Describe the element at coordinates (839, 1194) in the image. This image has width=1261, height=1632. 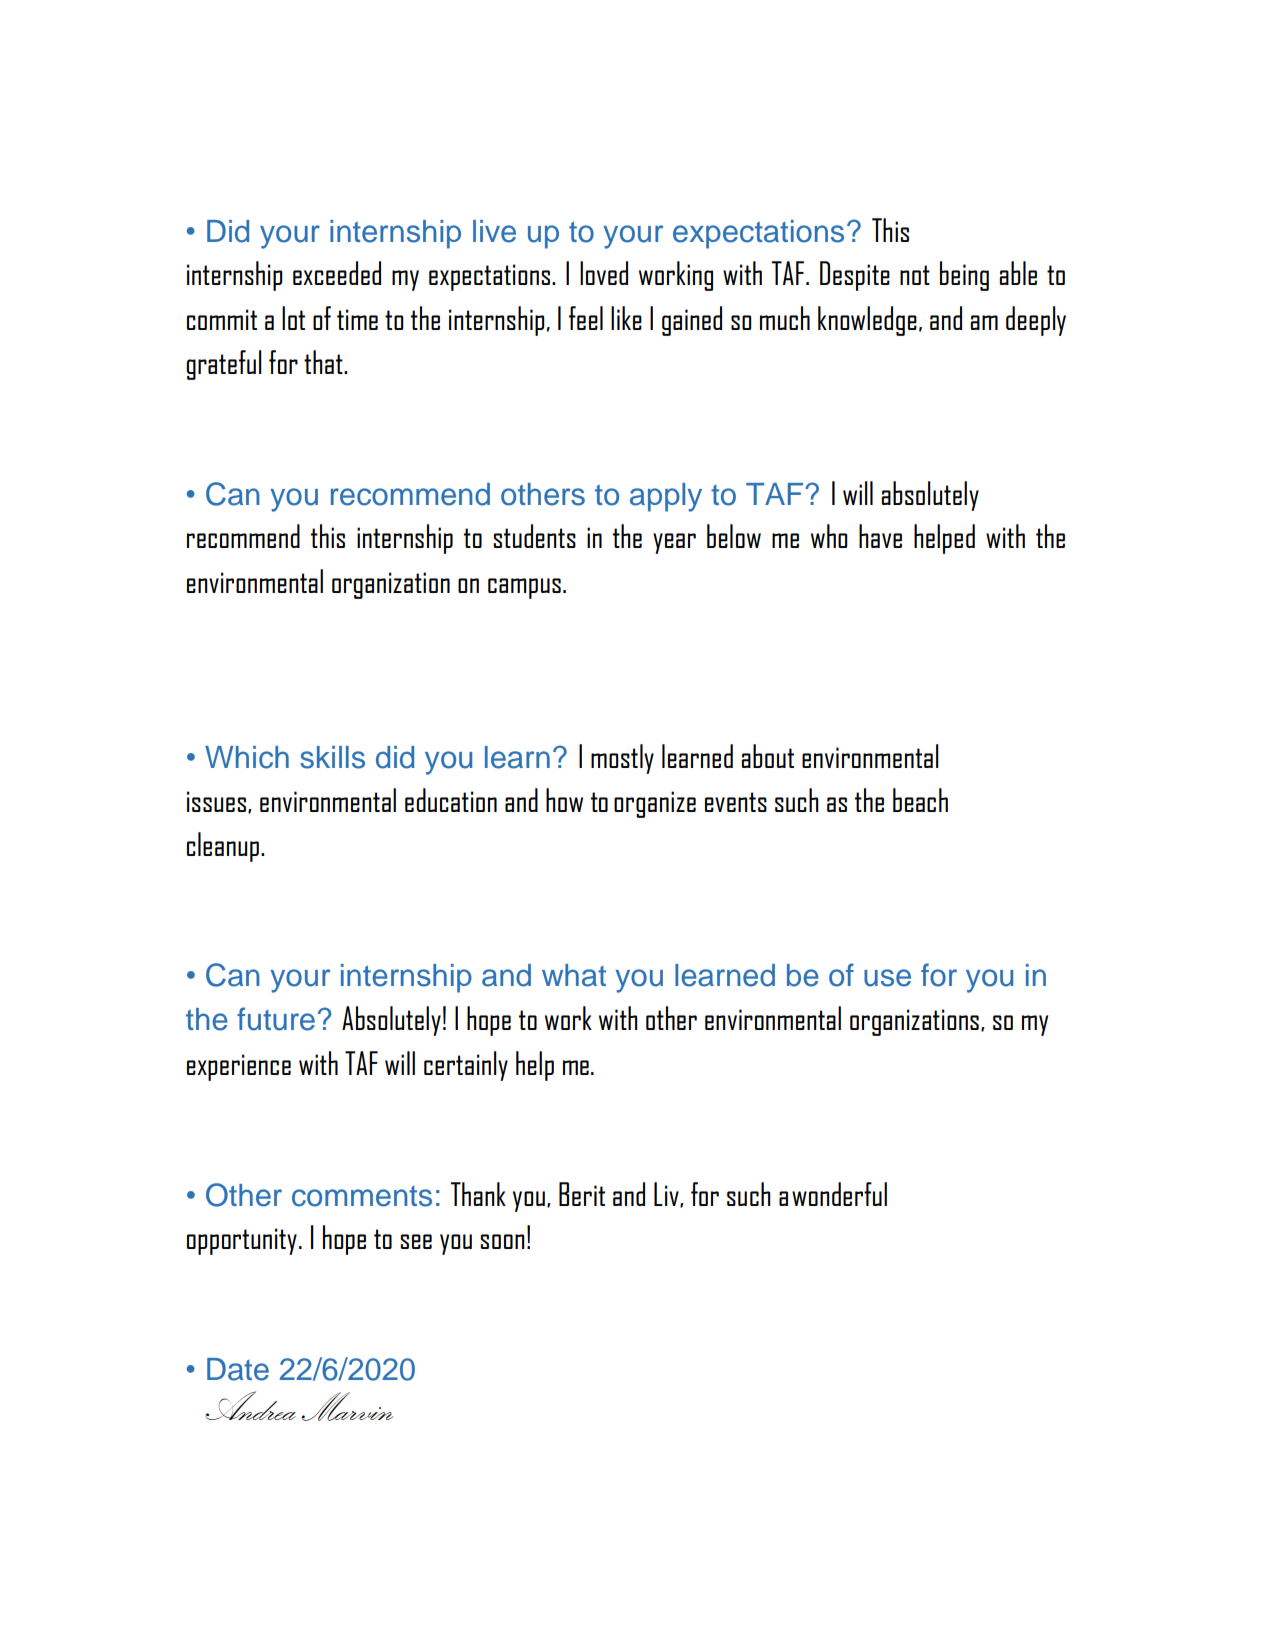
I see `wonderful` at that location.
